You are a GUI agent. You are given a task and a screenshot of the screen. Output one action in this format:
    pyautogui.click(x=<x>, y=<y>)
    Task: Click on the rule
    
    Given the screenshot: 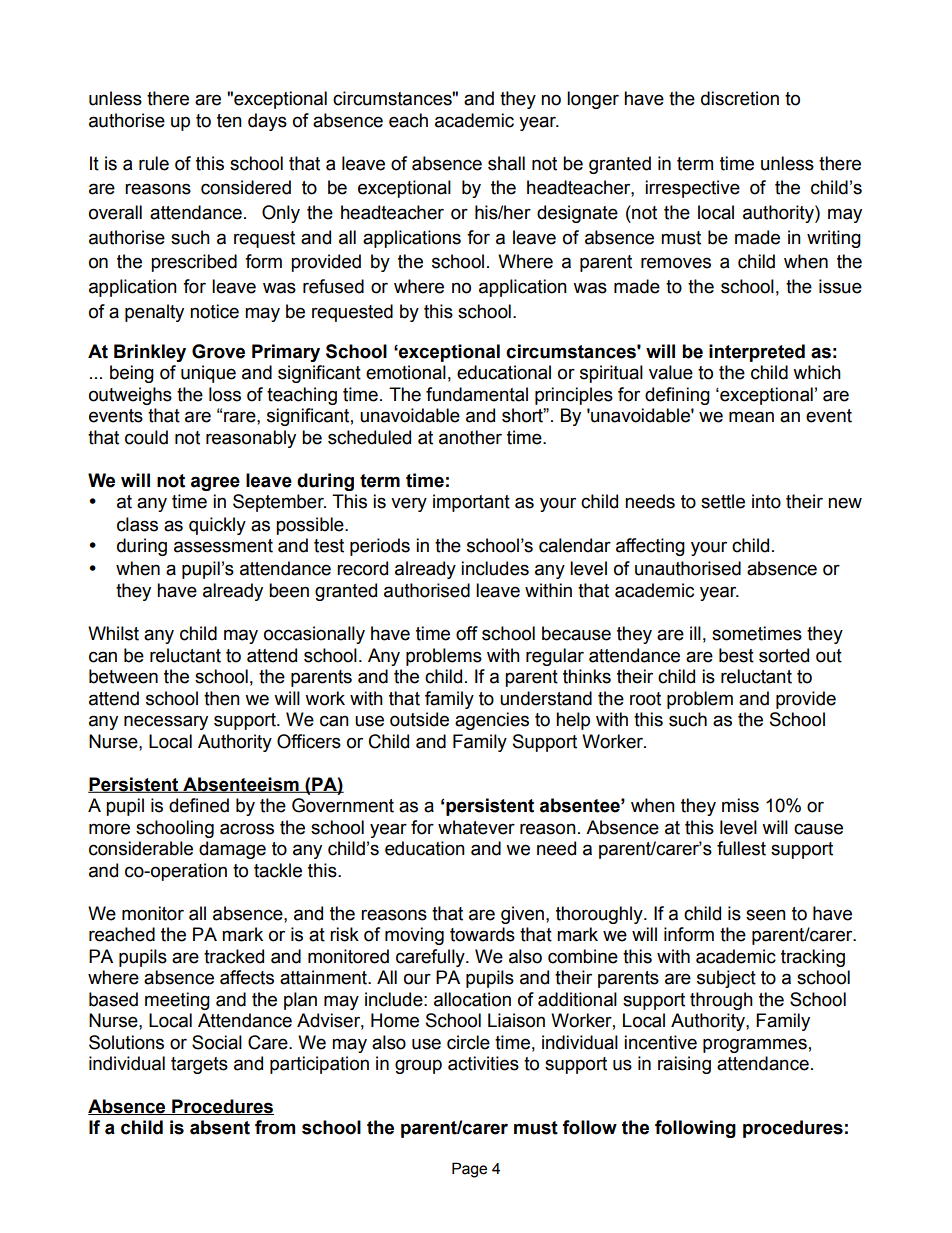 What is the action you would take?
    pyautogui.click(x=154, y=163)
